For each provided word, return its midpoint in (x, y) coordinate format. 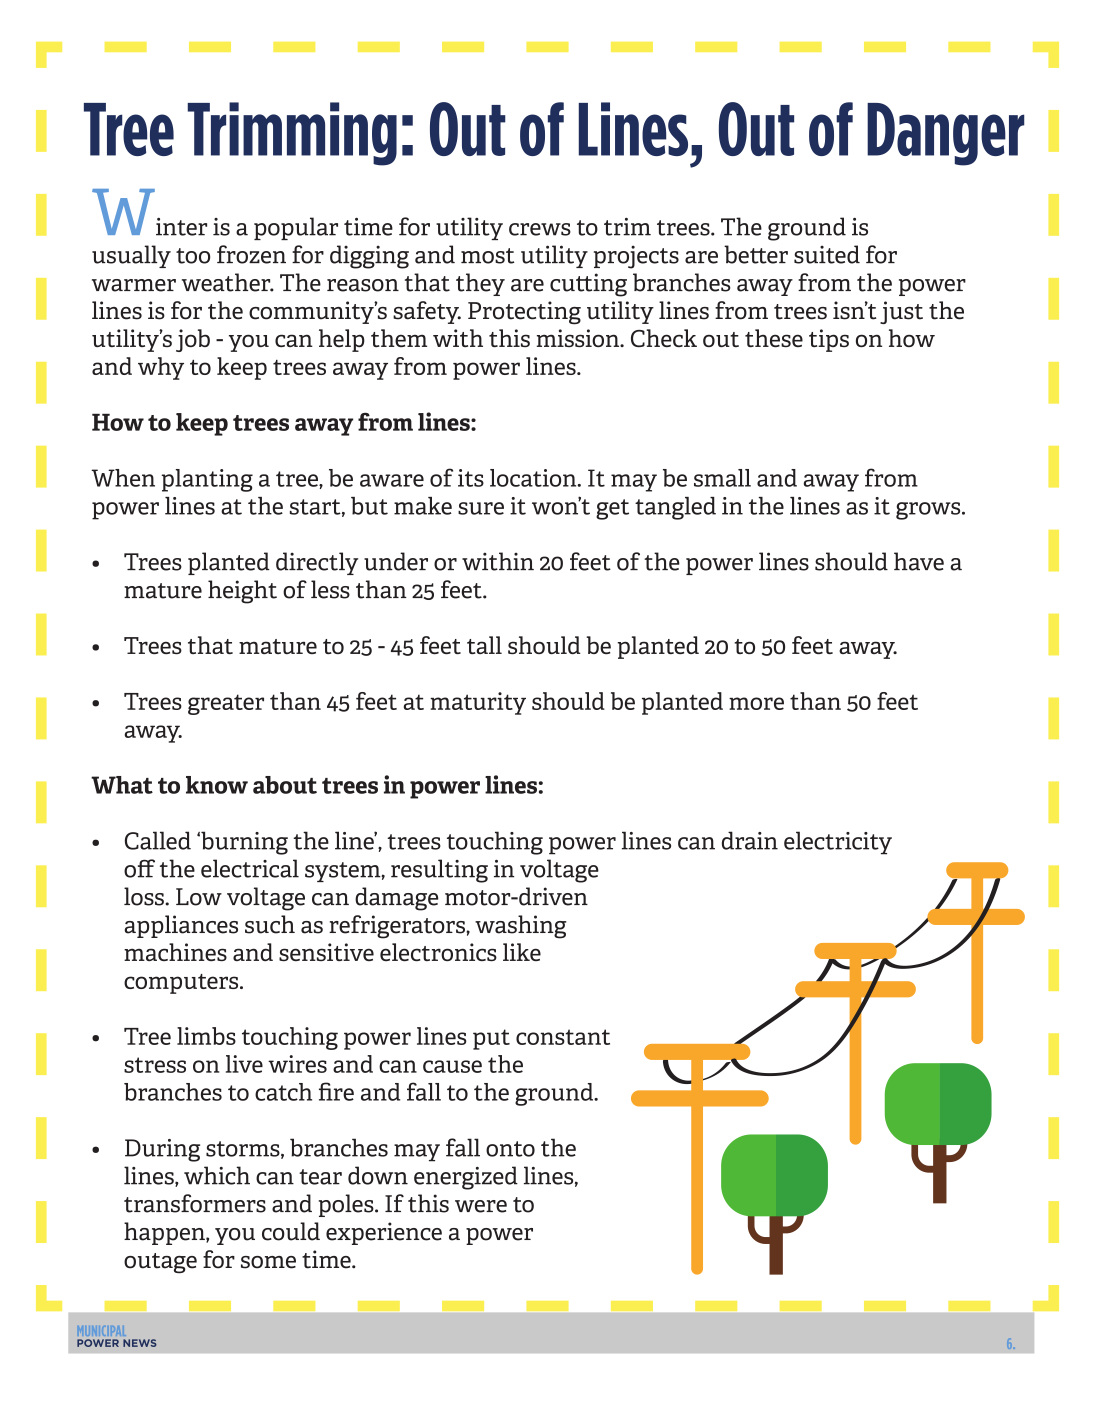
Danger (946, 134)
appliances (181, 926)
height (242, 592)
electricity (838, 843)
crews (540, 229)
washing (521, 927)
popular (296, 228)
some (268, 1262)
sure (481, 508)
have (919, 561)
